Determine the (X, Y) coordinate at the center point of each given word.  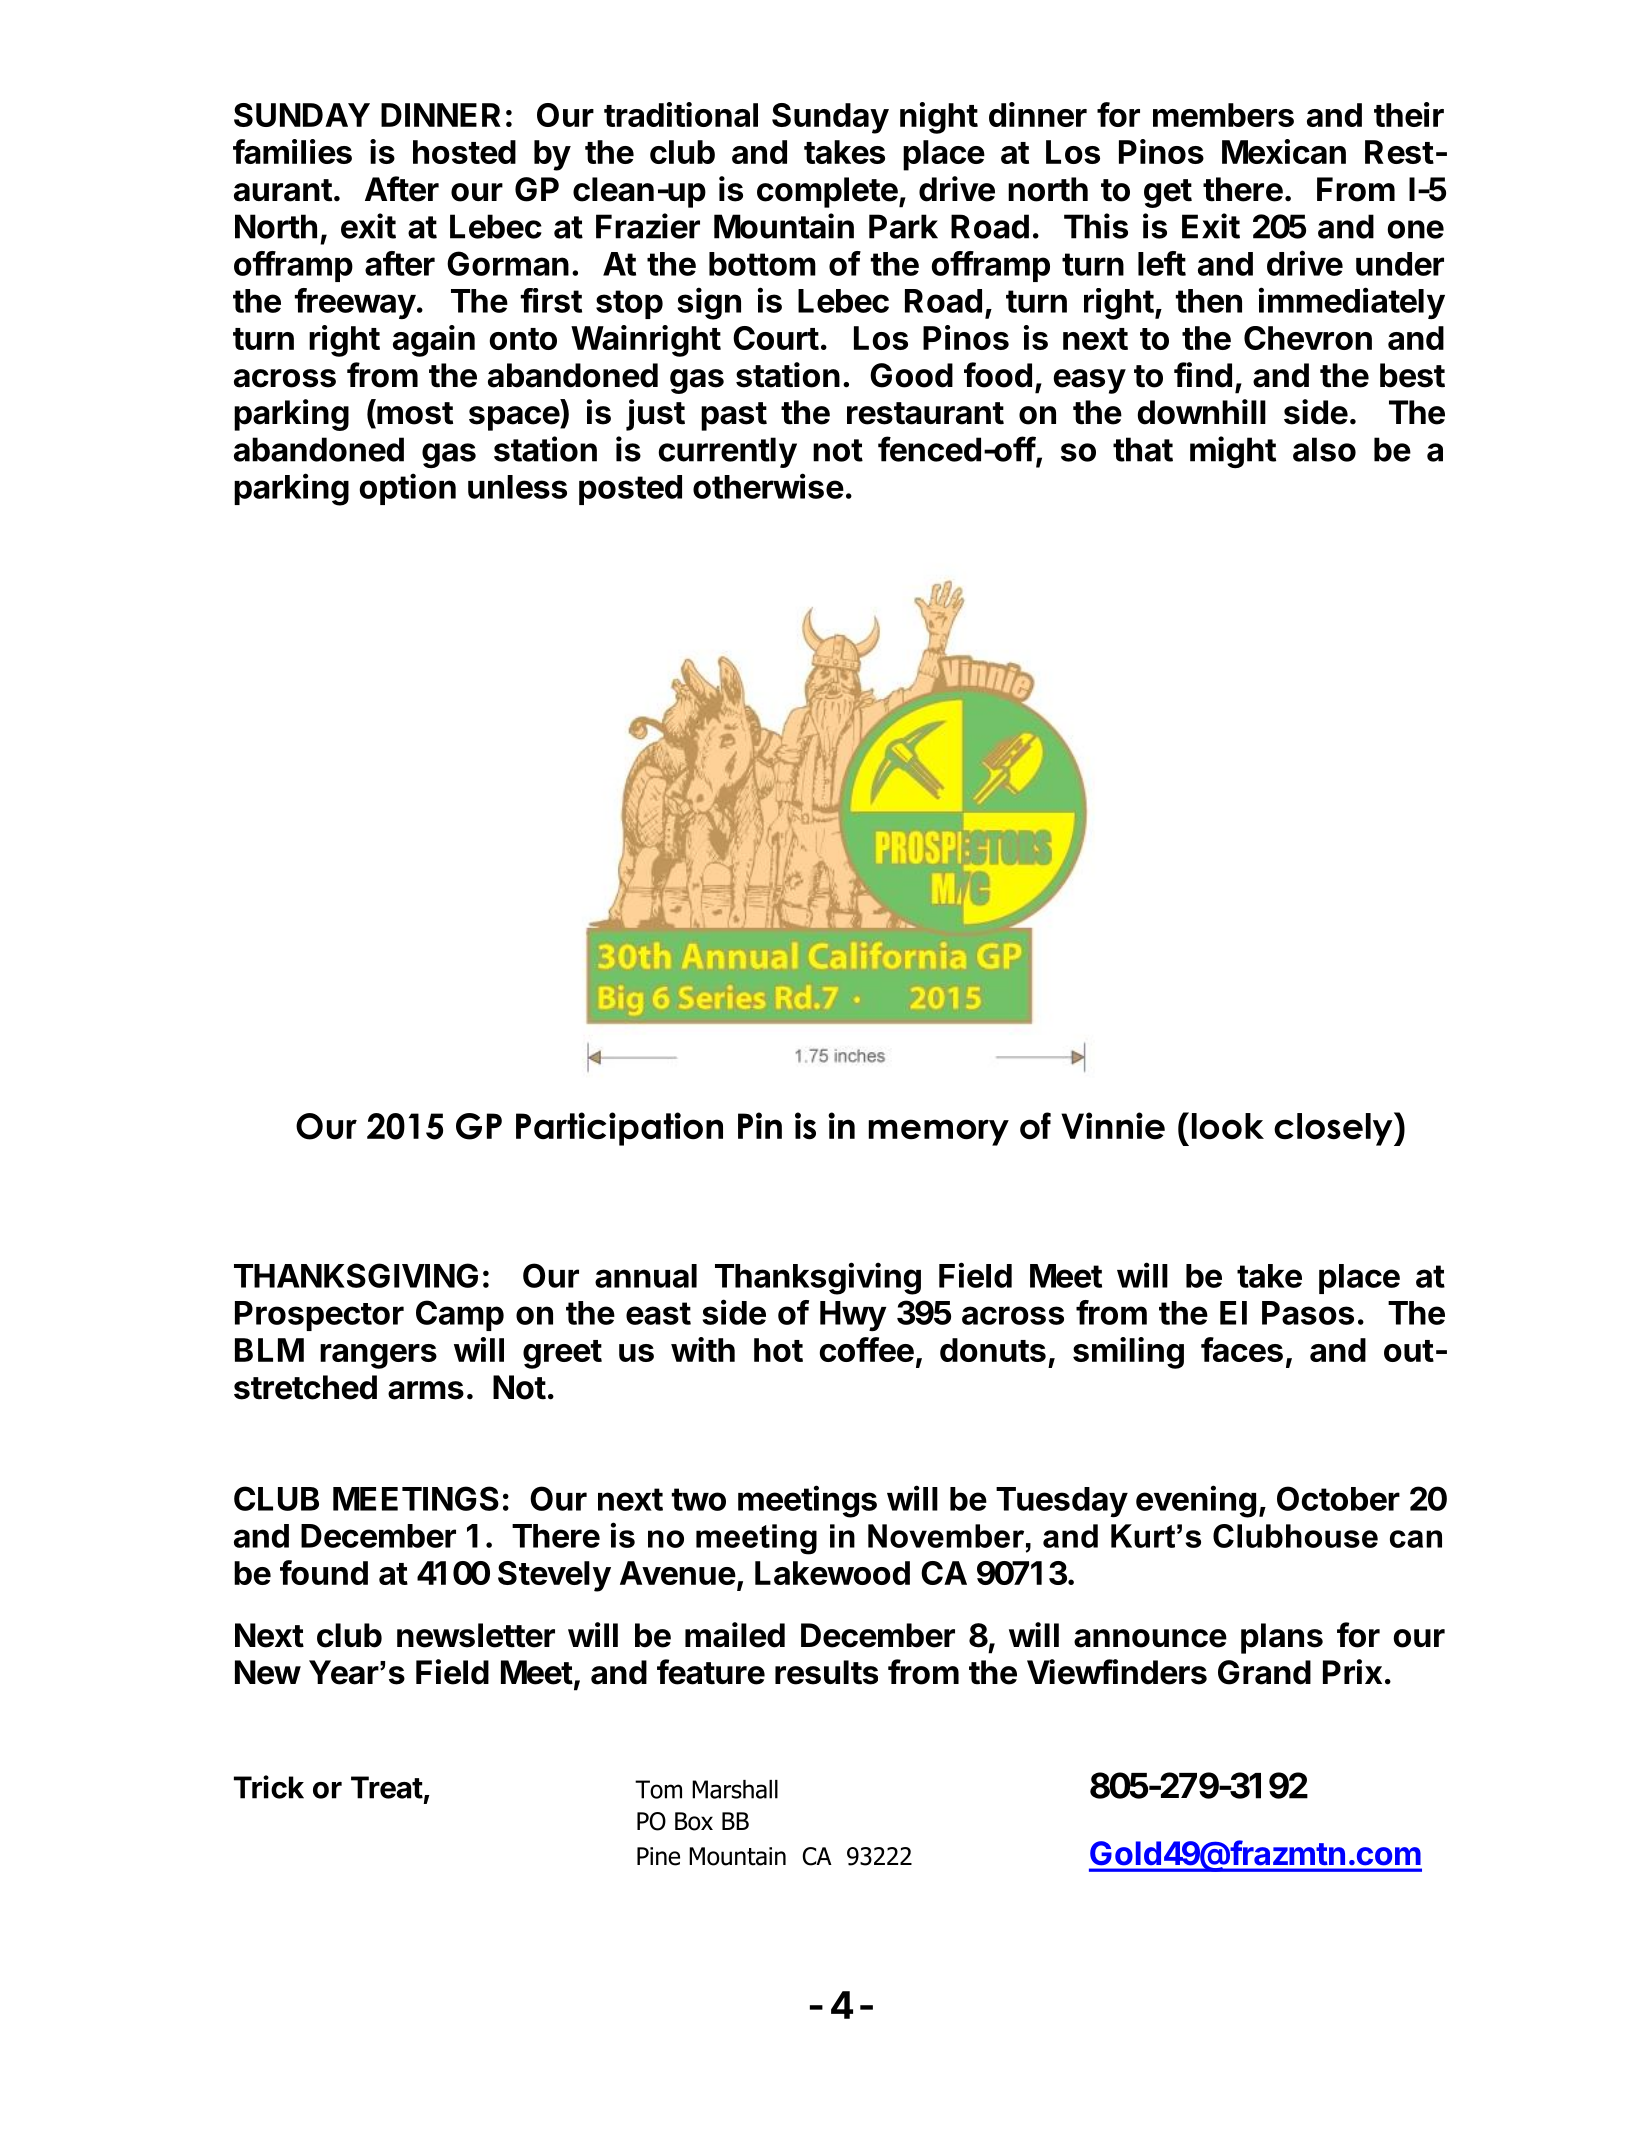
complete (827, 192)
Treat (387, 1787)
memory (939, 1132)
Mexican (1284, 151)
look (1228, 1126)
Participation (619, 1129)
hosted (464, 152)
